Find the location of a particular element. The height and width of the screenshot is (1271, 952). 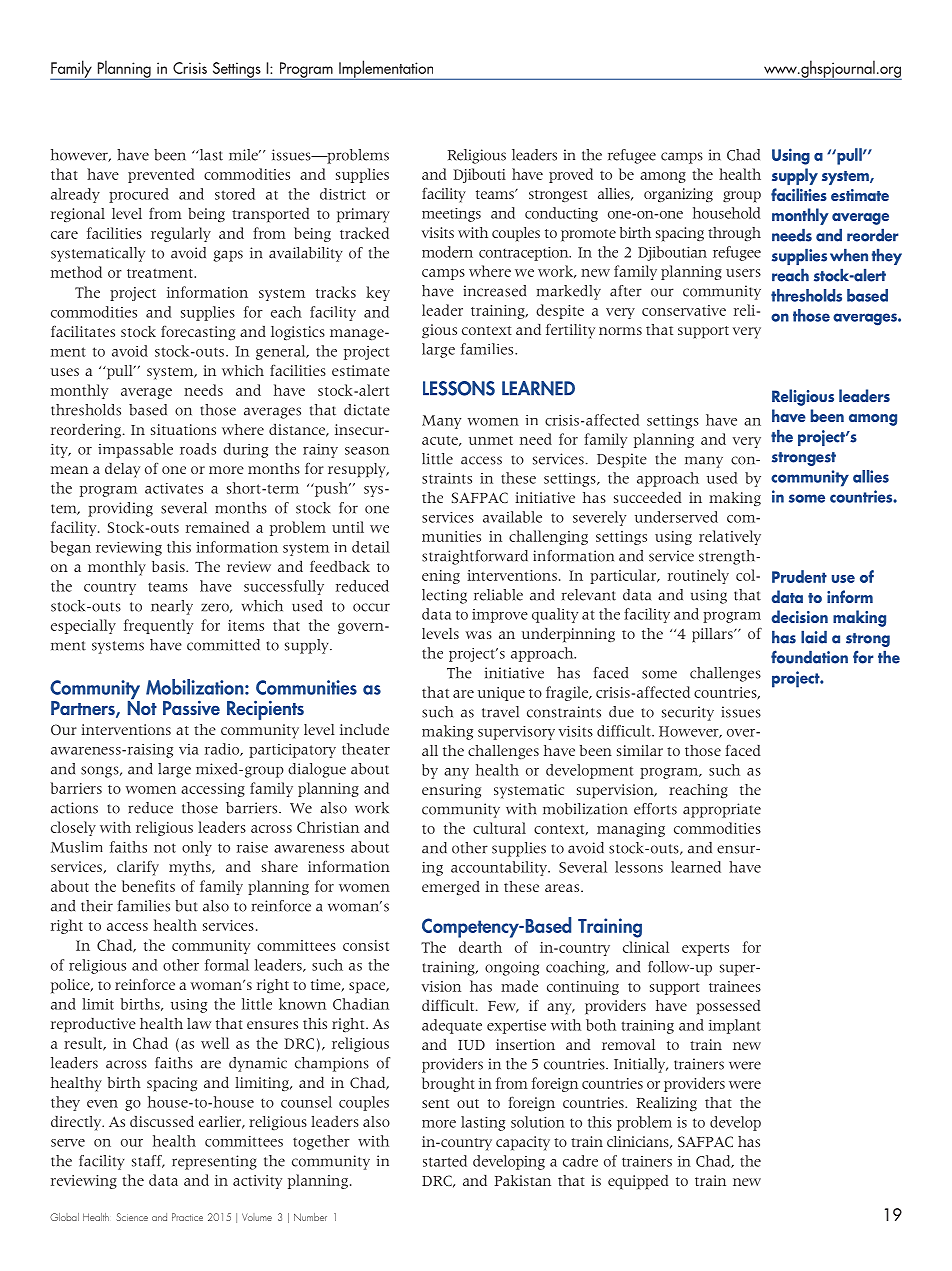

procured is located at coordinates (139, 195).
